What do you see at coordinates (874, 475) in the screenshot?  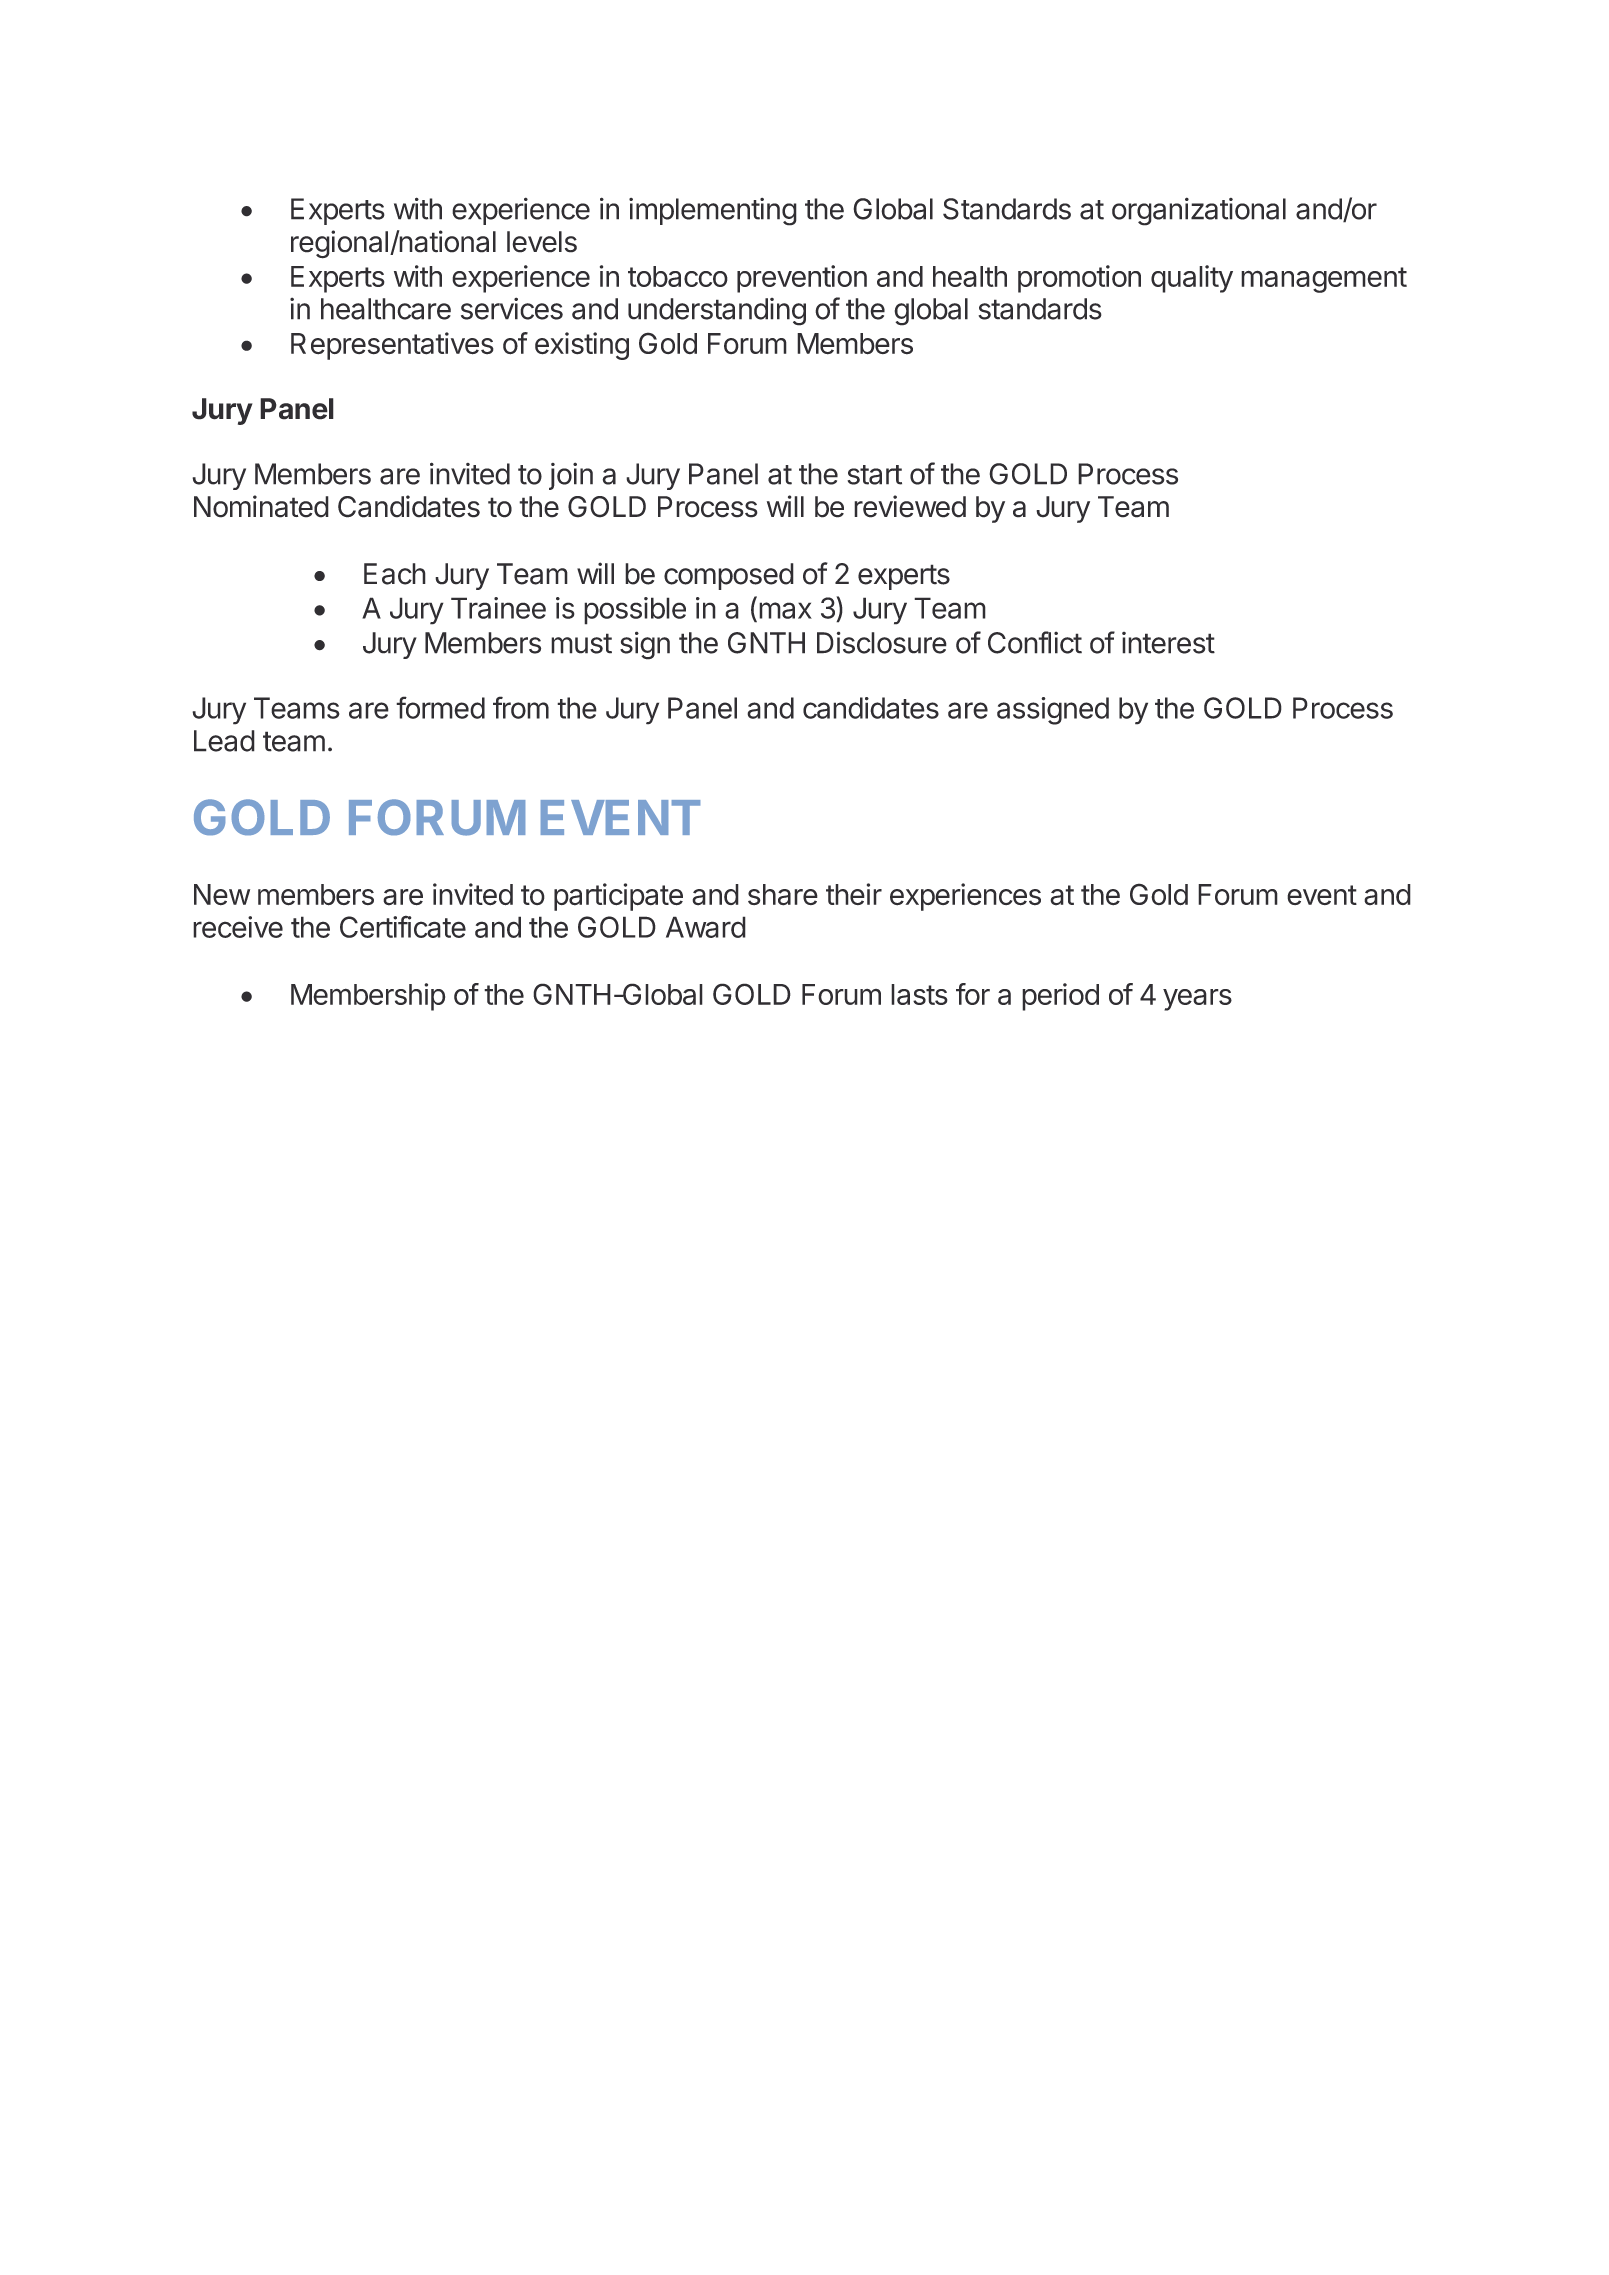 I see `start` at bounding box center [874, 475].
